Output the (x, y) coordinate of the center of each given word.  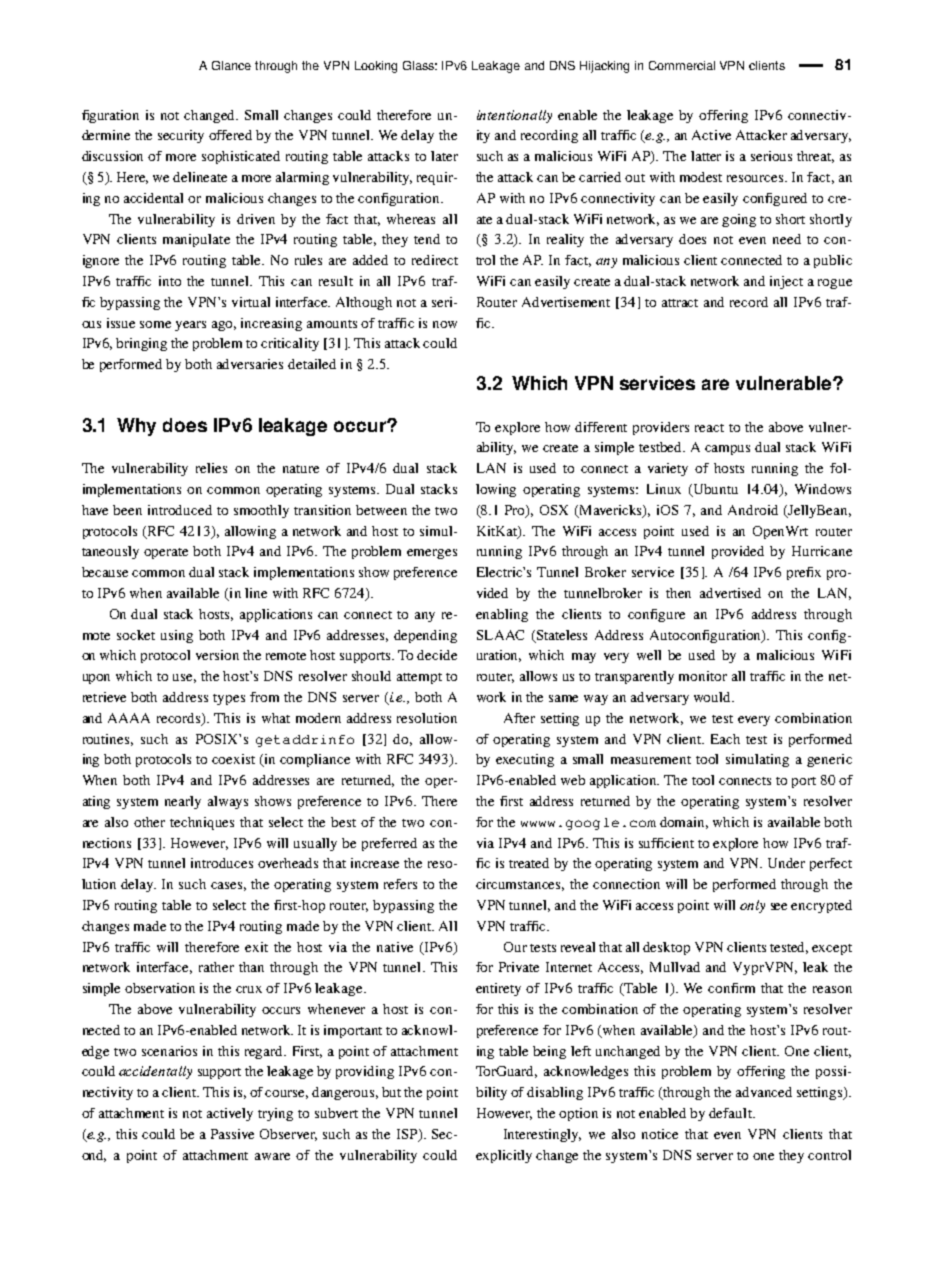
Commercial (682, 65)
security (181, 136)
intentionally (514, 116)
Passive (232, 1134)
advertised (730, 593)
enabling (502, 615)
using (177, 636)
